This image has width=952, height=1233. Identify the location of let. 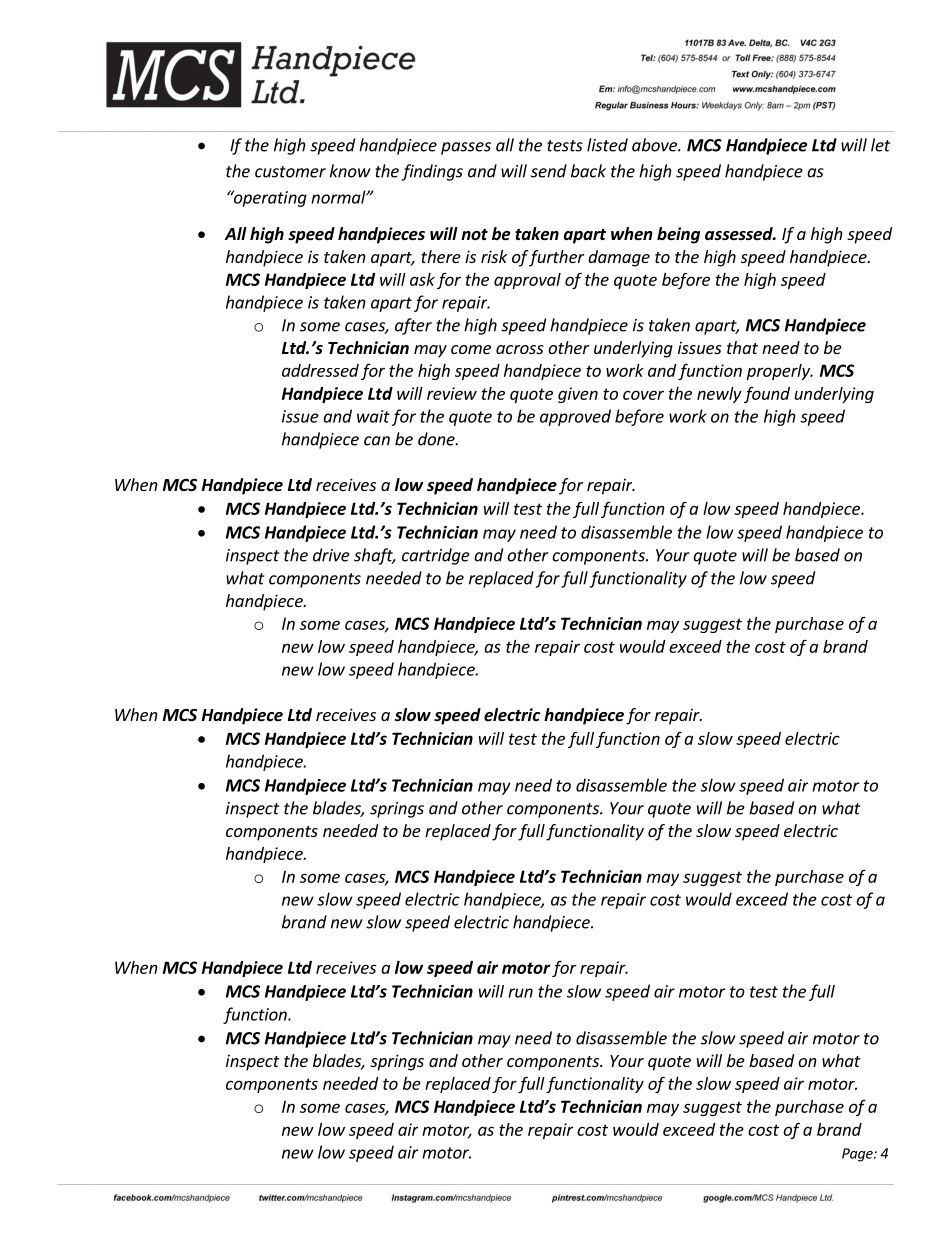
(880, 145).
